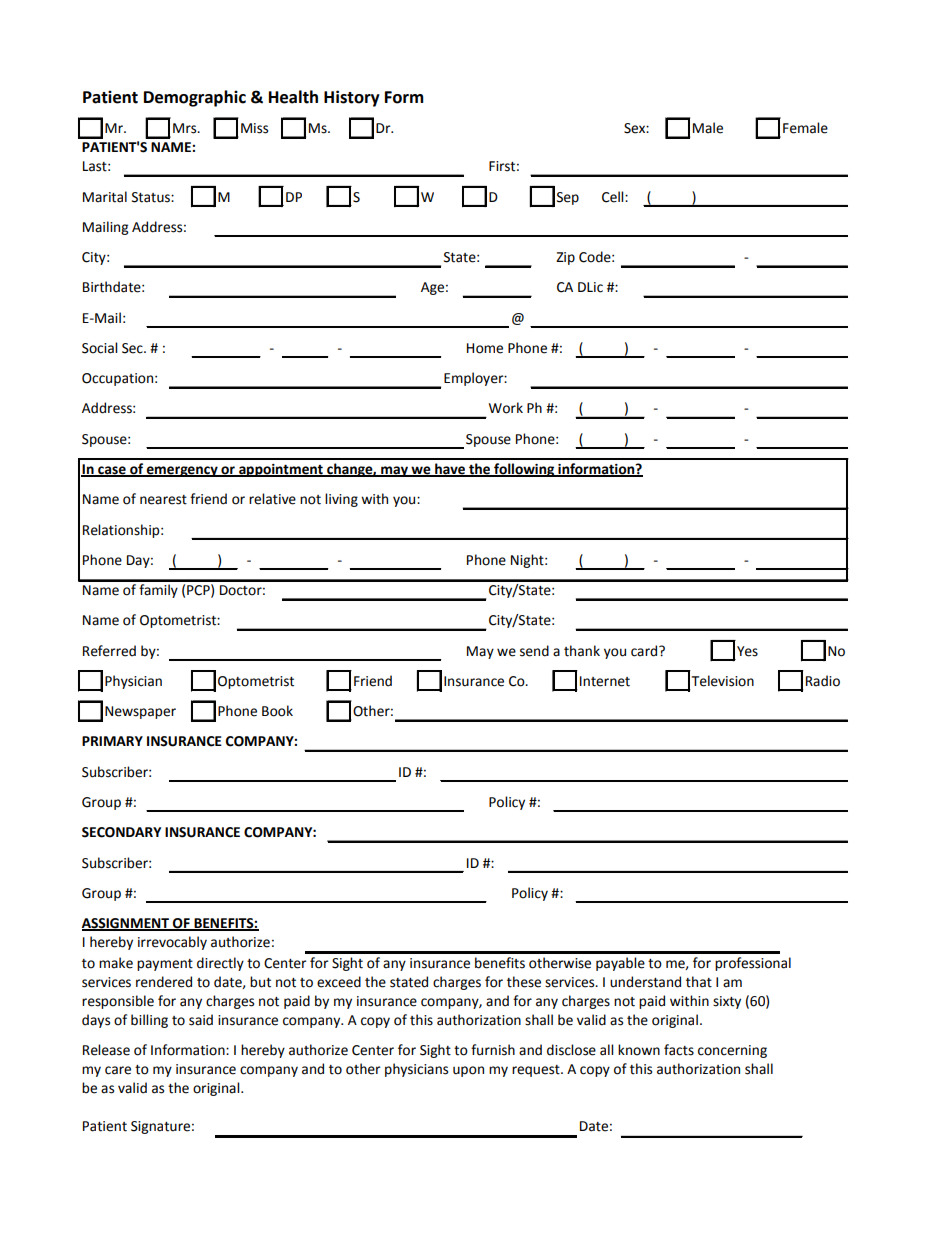 This screenshot has height=1233, width=952. I want to click on Mrs, so click(186, 128).
